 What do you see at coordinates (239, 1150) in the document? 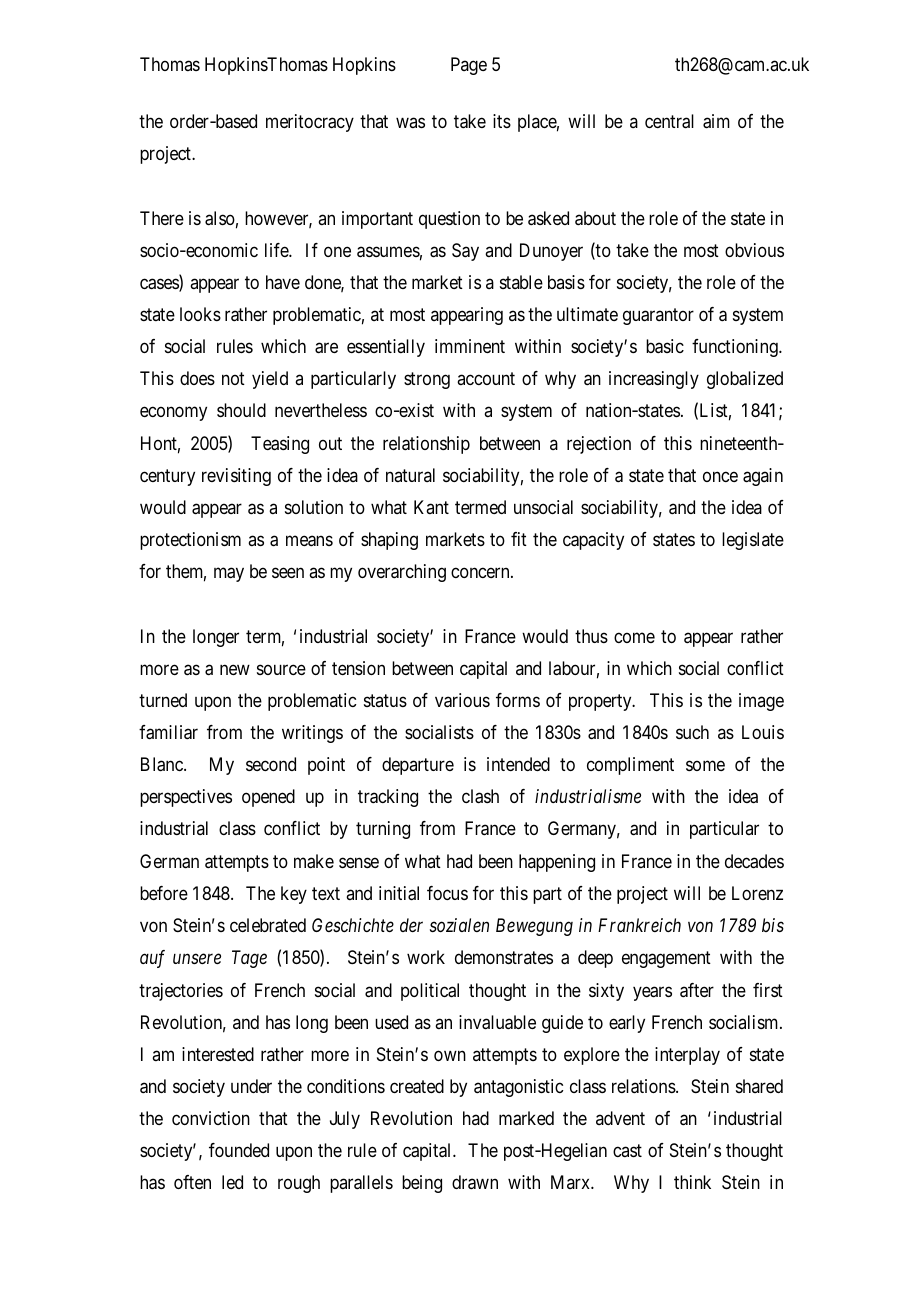
I see `founded` at bounding box center [239, 1150].
